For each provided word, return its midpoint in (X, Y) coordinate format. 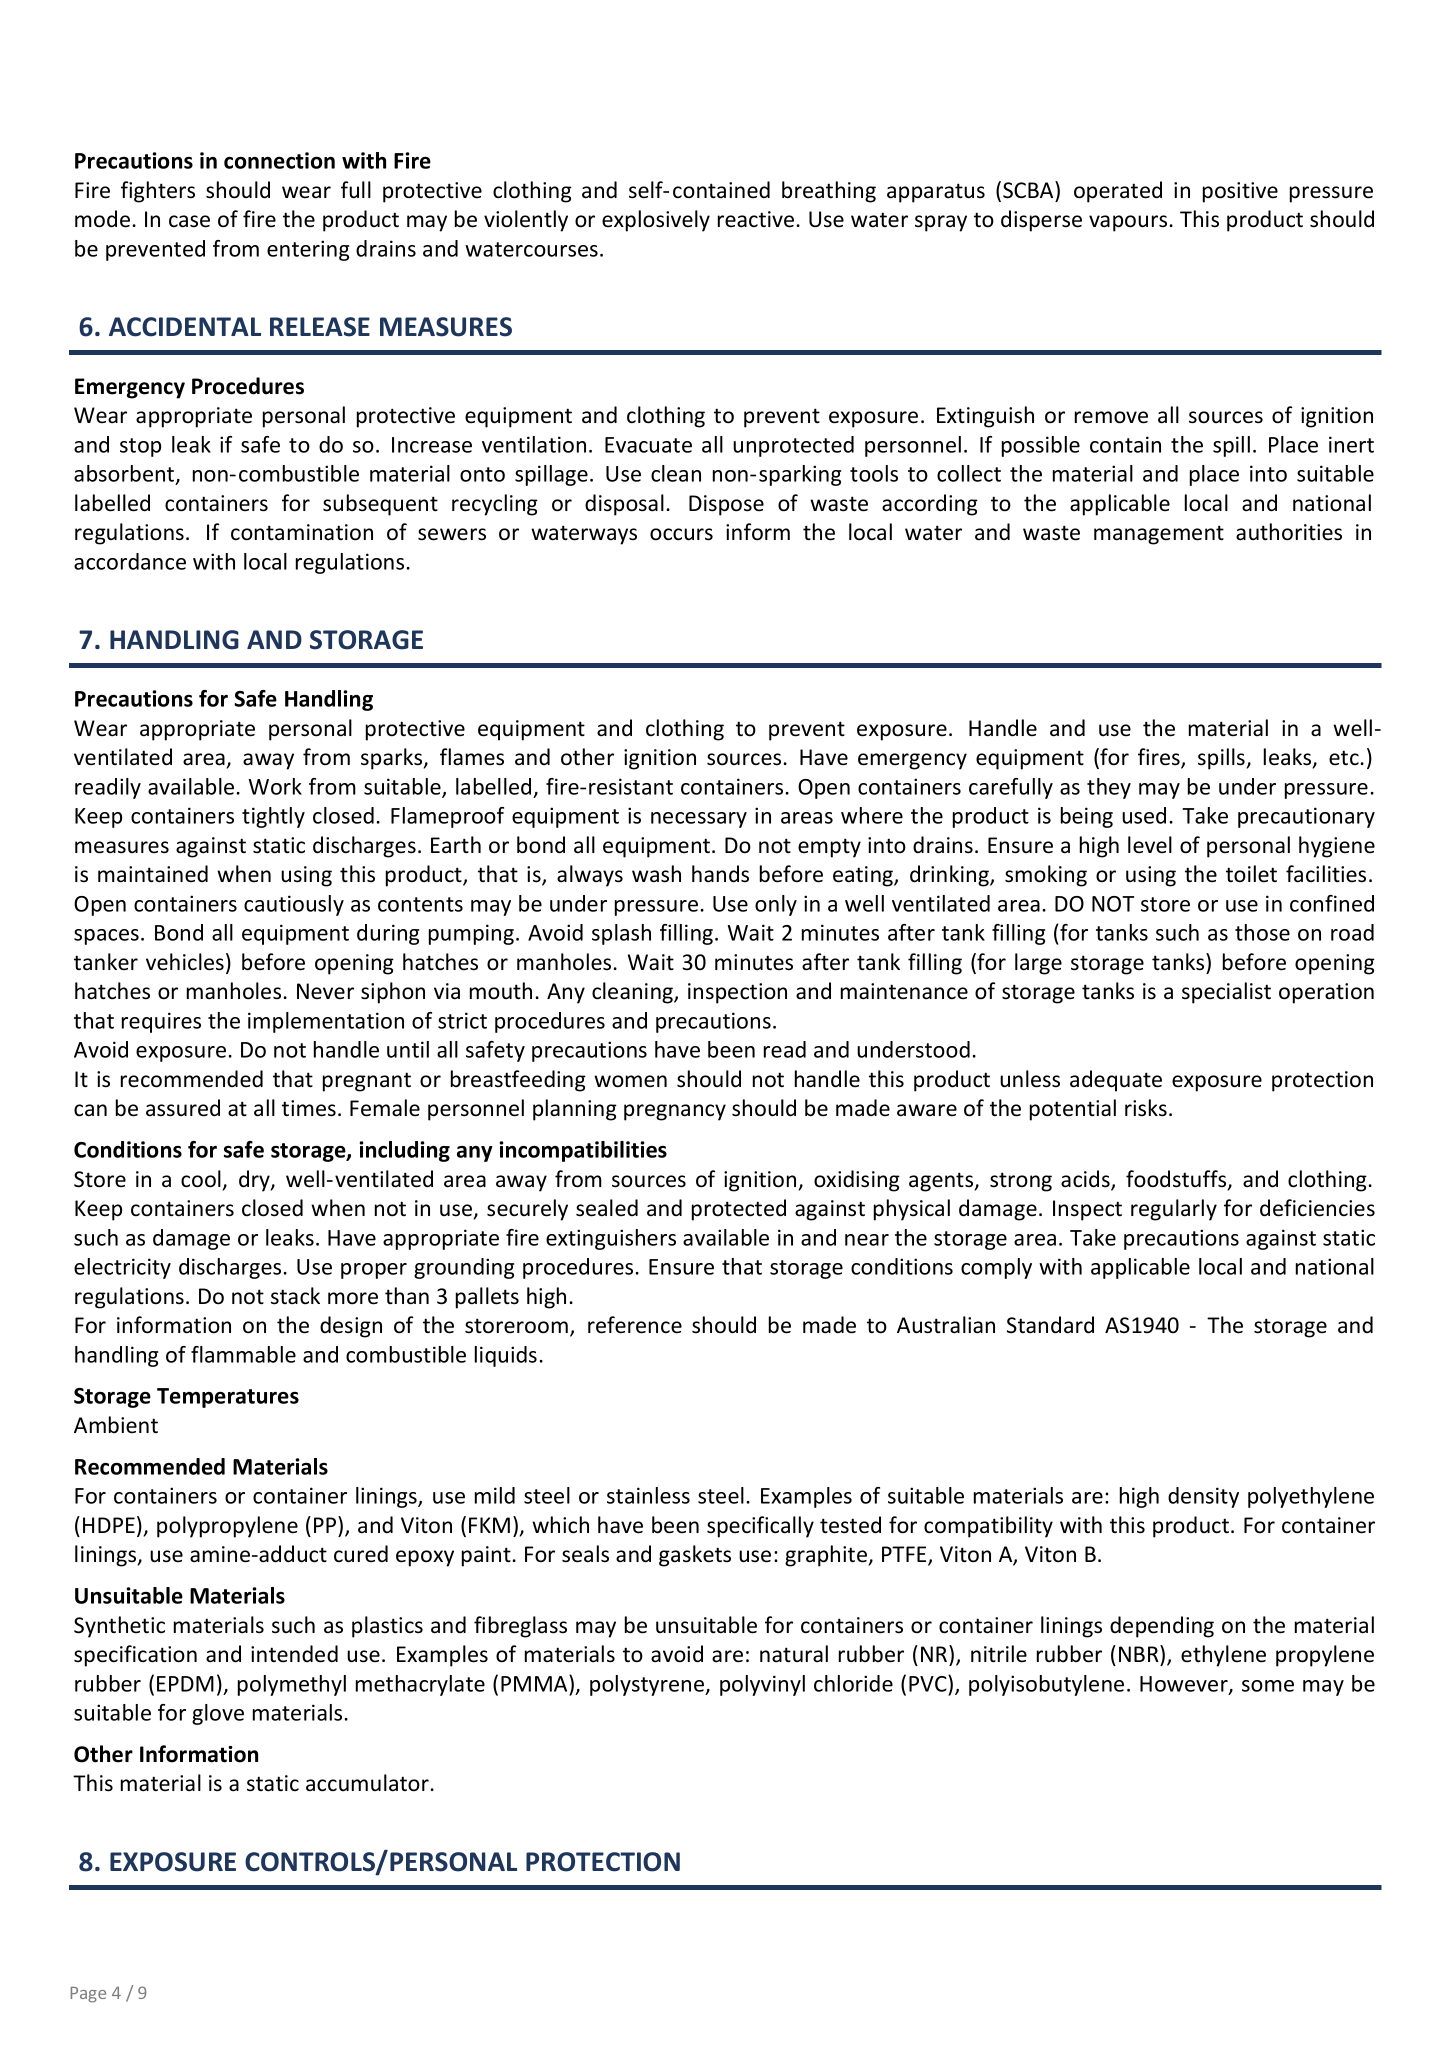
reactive (756, 219)
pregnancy (675, 1112)
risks (1146, 1108)
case (189, 221)
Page (88, 1995)
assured (183, 1108)
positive (1240, 192)
